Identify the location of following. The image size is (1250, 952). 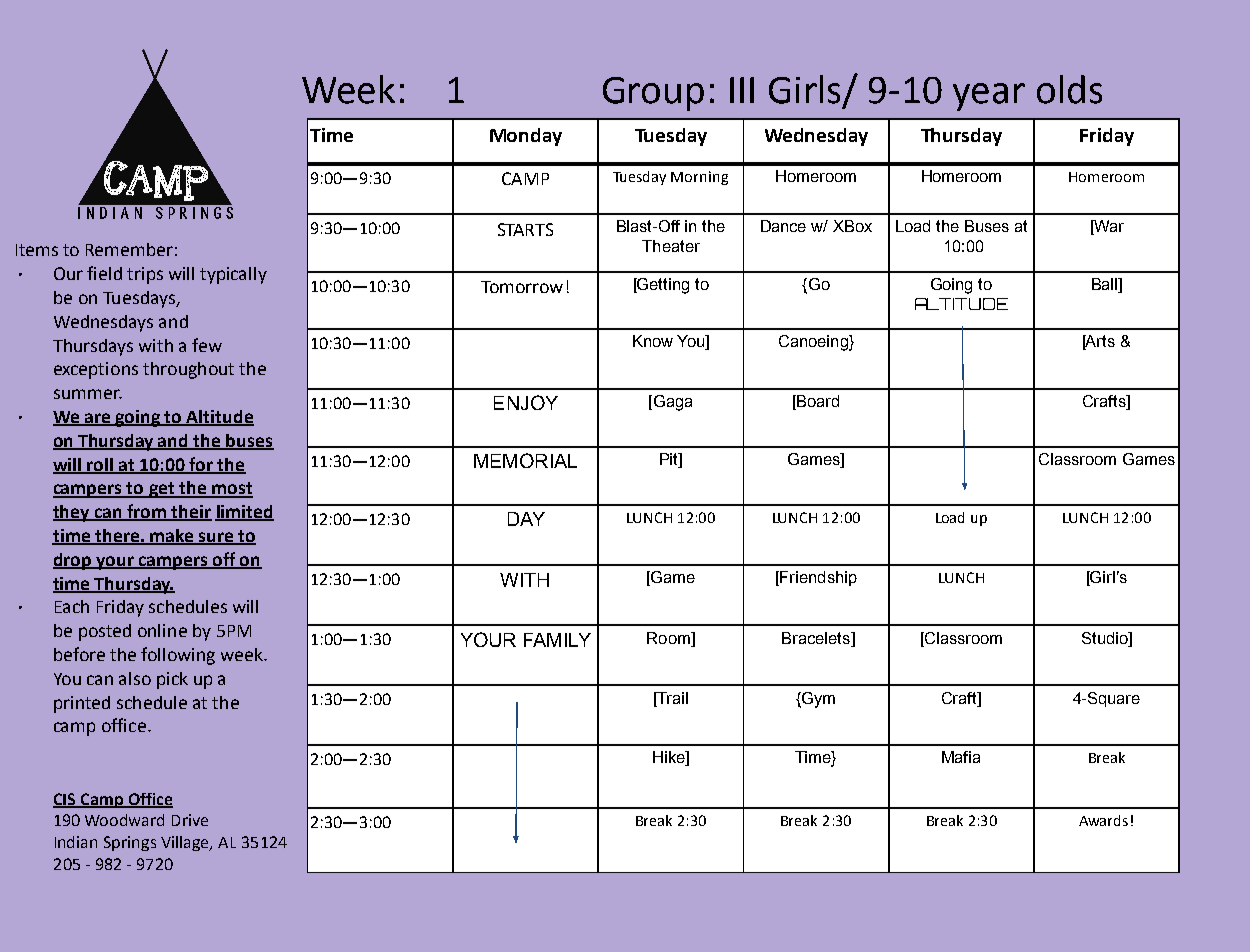
(178, 656).
